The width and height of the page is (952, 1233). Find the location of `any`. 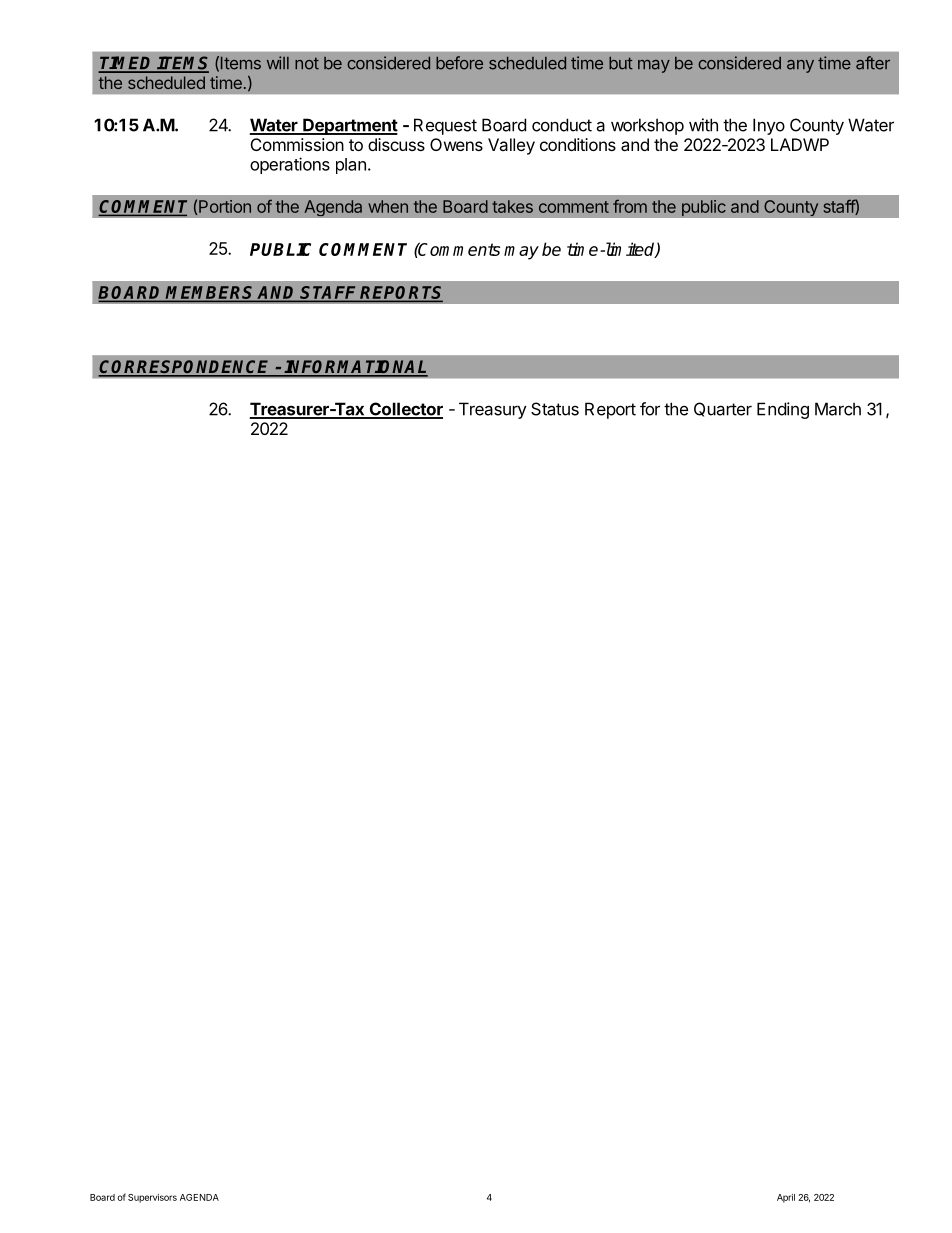

any is located at coordinates (800, 66).
